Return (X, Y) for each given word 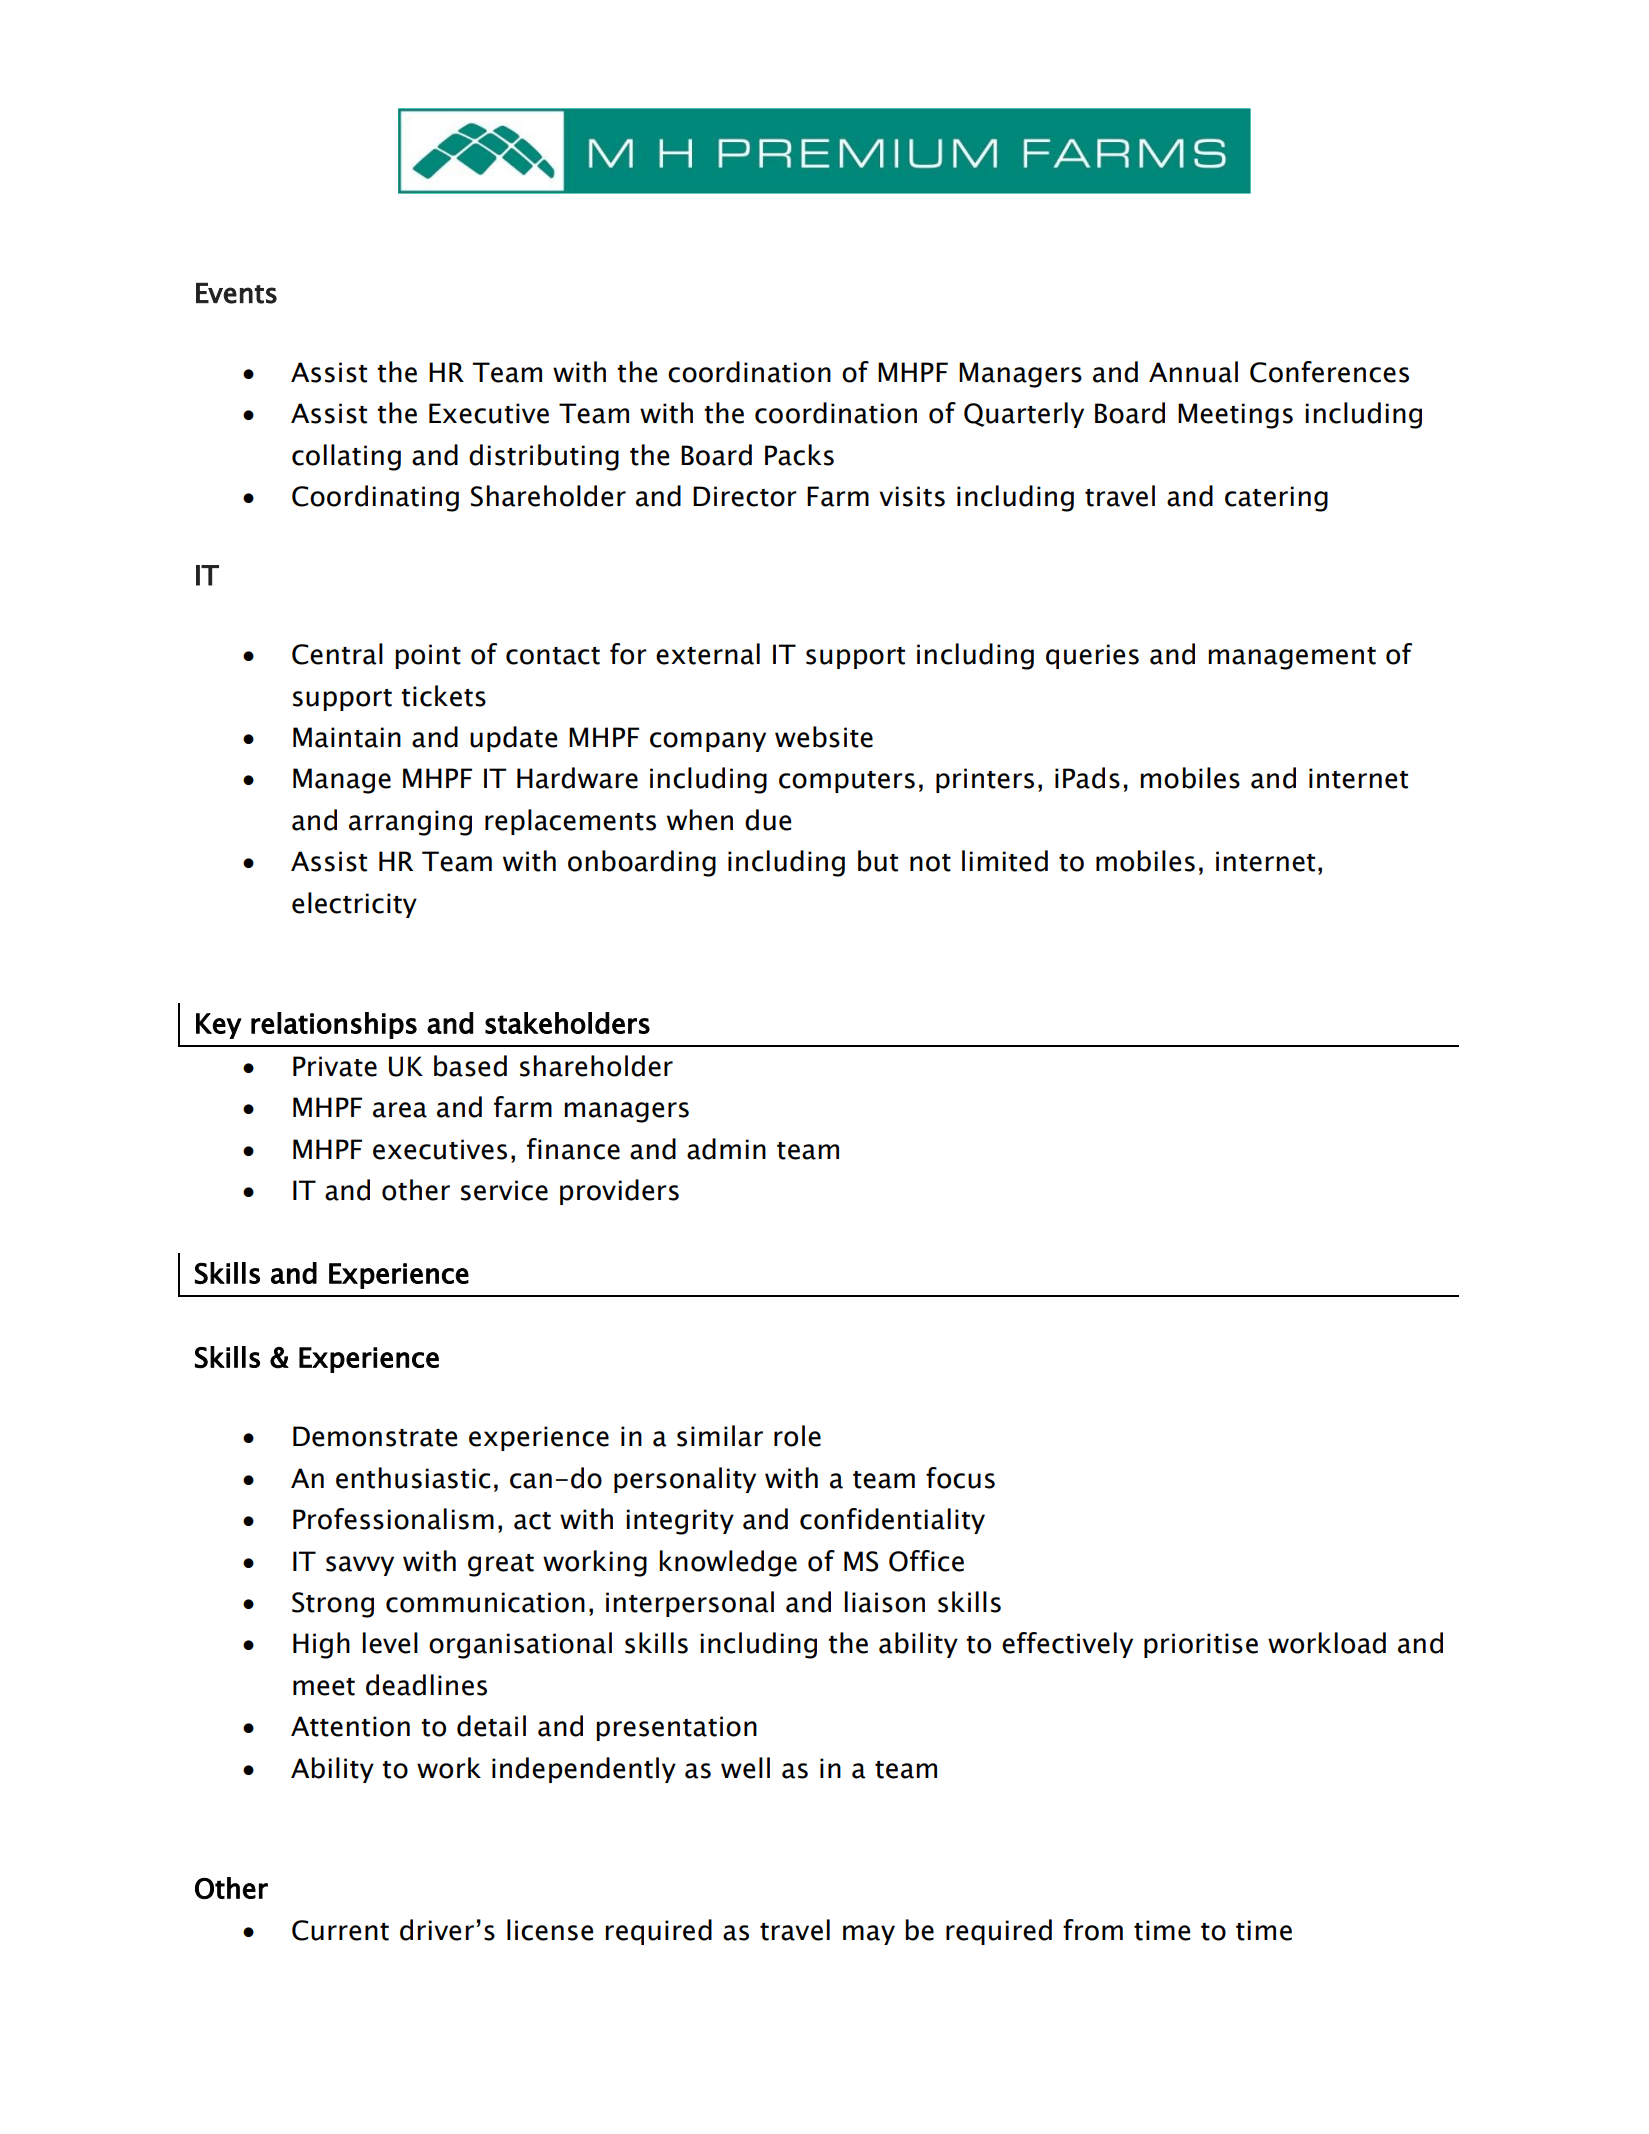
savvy (360, 1566)
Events (236, 293)
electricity (354, 905)
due (768, 820)
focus (960, 1478)
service (504, 1190)
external (708, 654)
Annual (1193, 372)
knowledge (728, 1563)
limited (1005, 861)
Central (337, 654)
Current (340, 1930)
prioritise (1201, 1645)
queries (1092, 656)
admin (726, 1149)
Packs (799, 455)
